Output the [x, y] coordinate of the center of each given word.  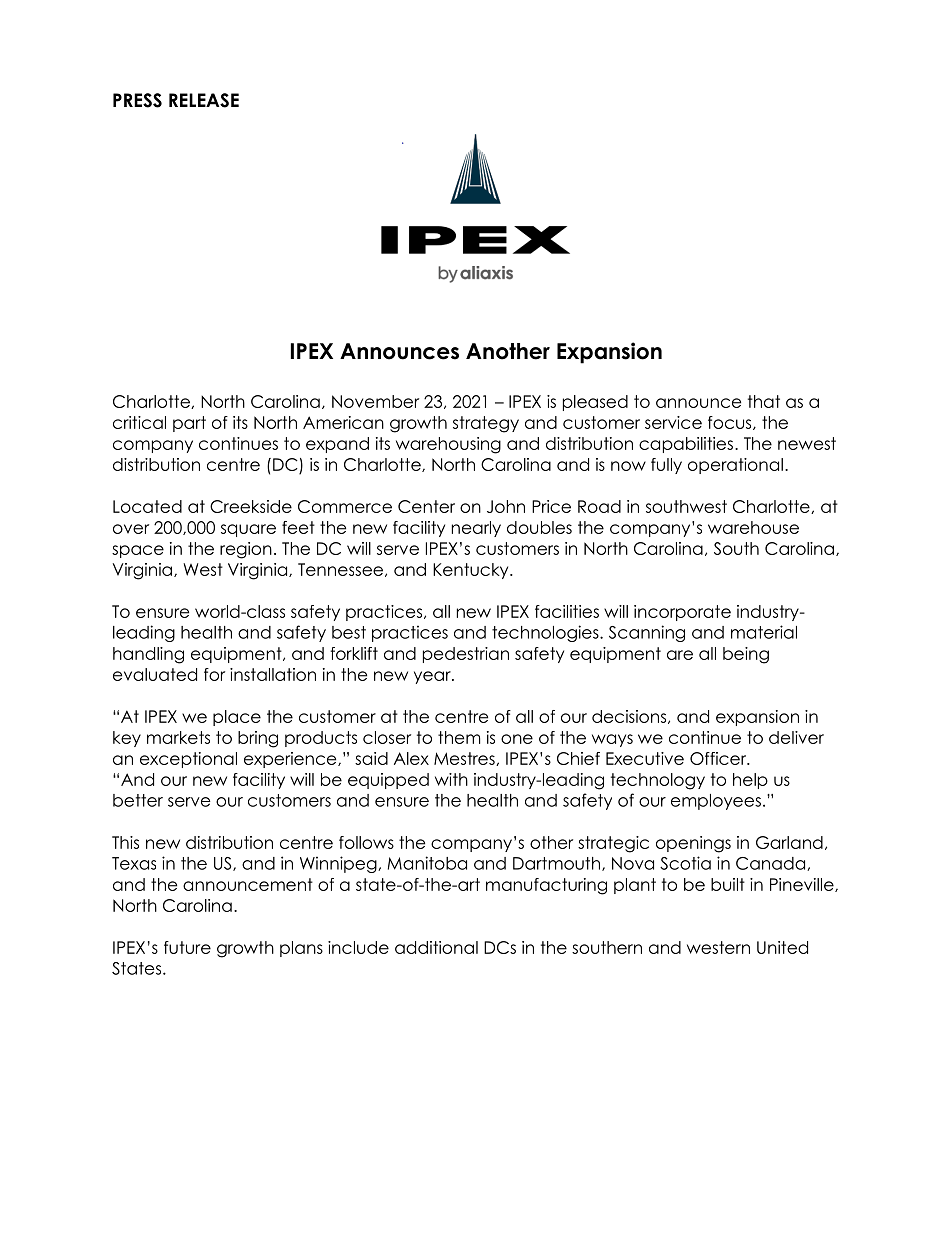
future [187, 947]
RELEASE [204, 100]
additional [436, 947]
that [764, 401]
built [728, 884]
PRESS [137, 100]
